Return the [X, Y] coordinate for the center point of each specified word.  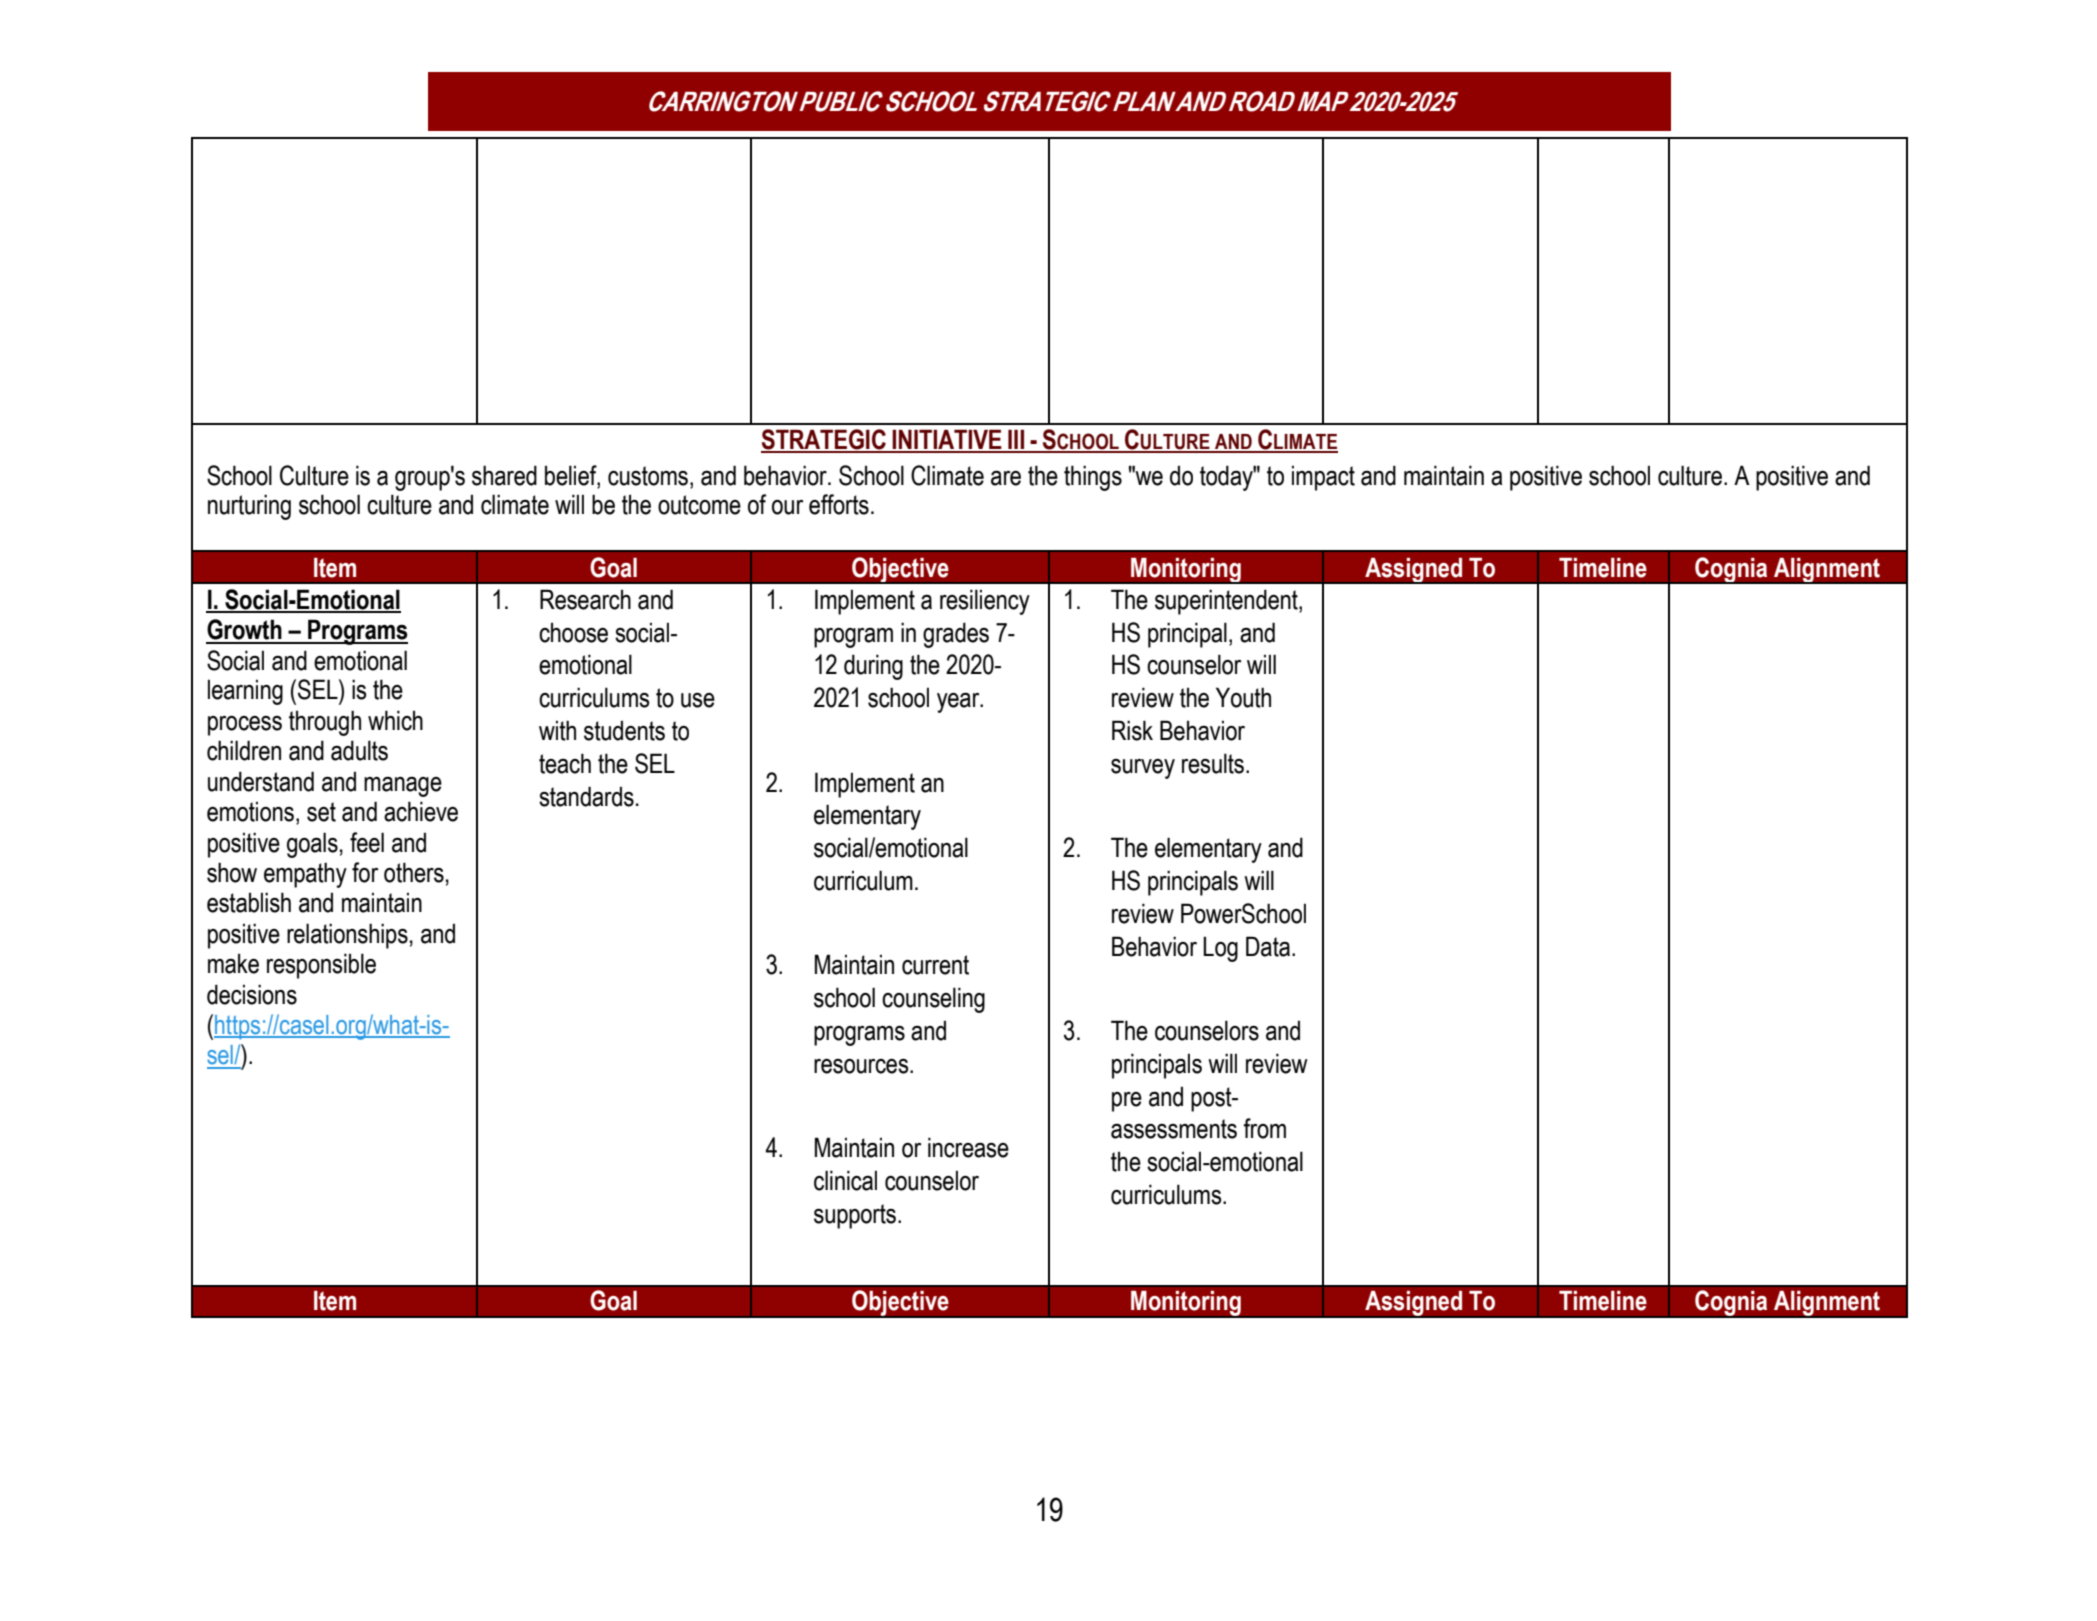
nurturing [249, 507]
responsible [321, 966]
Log [1220, 949]
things [1093, 478]
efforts [839, 504]
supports [855, 1216]
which [395, 720]
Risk [1132, 730]
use [698, 700]
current [935, 965]
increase [968, 1147]
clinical [845, 1180]
